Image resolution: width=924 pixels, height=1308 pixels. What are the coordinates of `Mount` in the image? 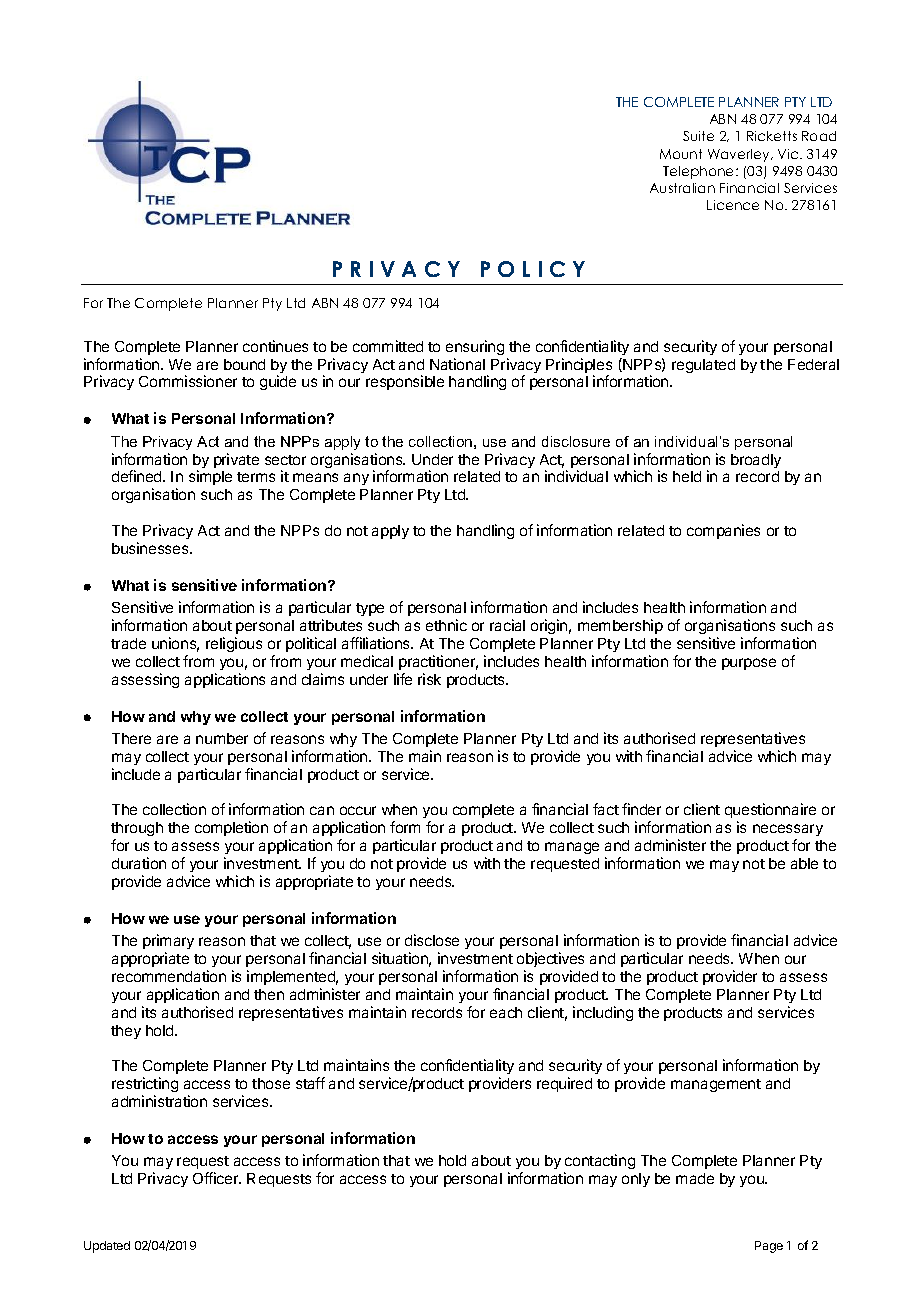 It's located at (681, 154).
